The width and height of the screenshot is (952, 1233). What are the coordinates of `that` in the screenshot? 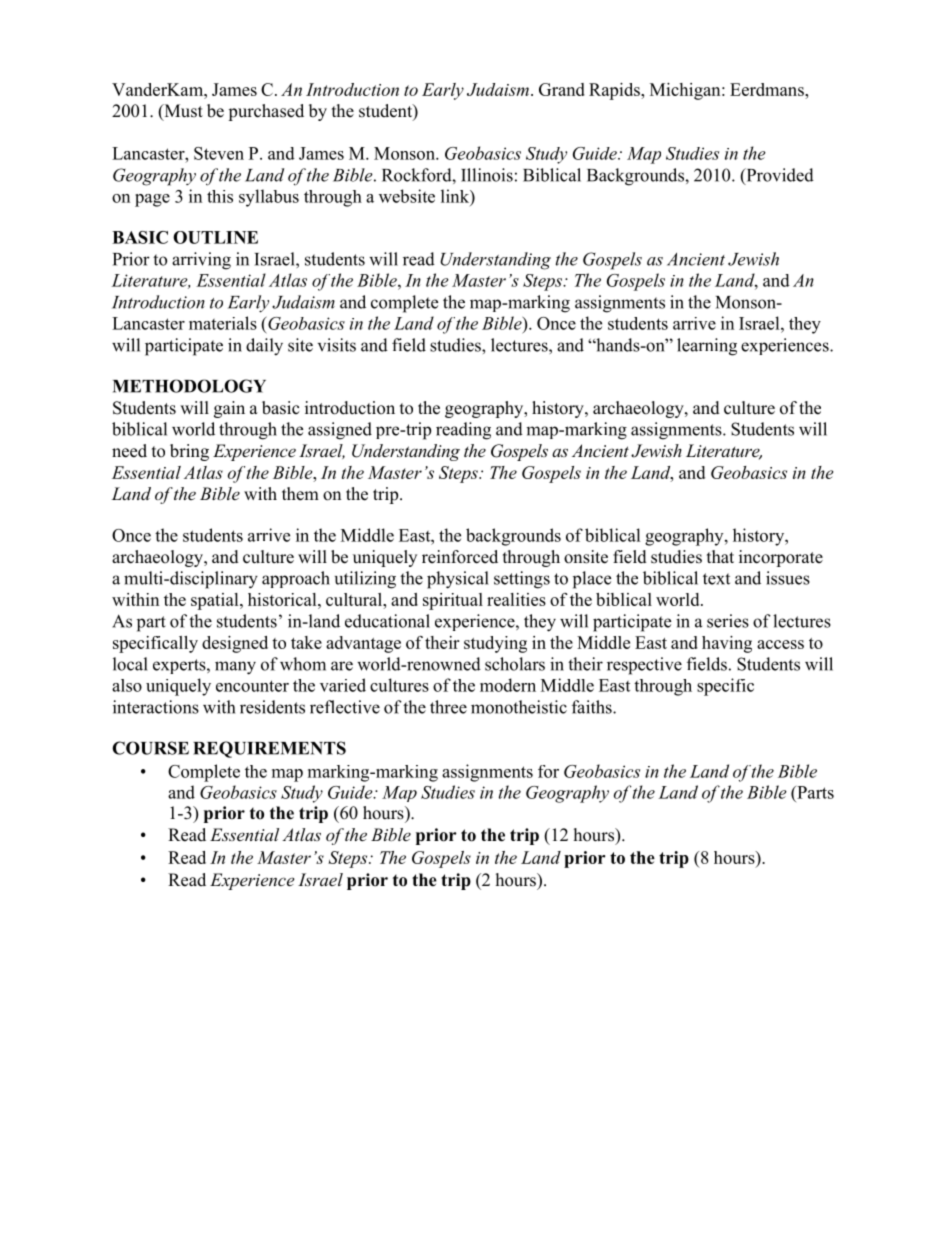 It's located at (720, 556).
